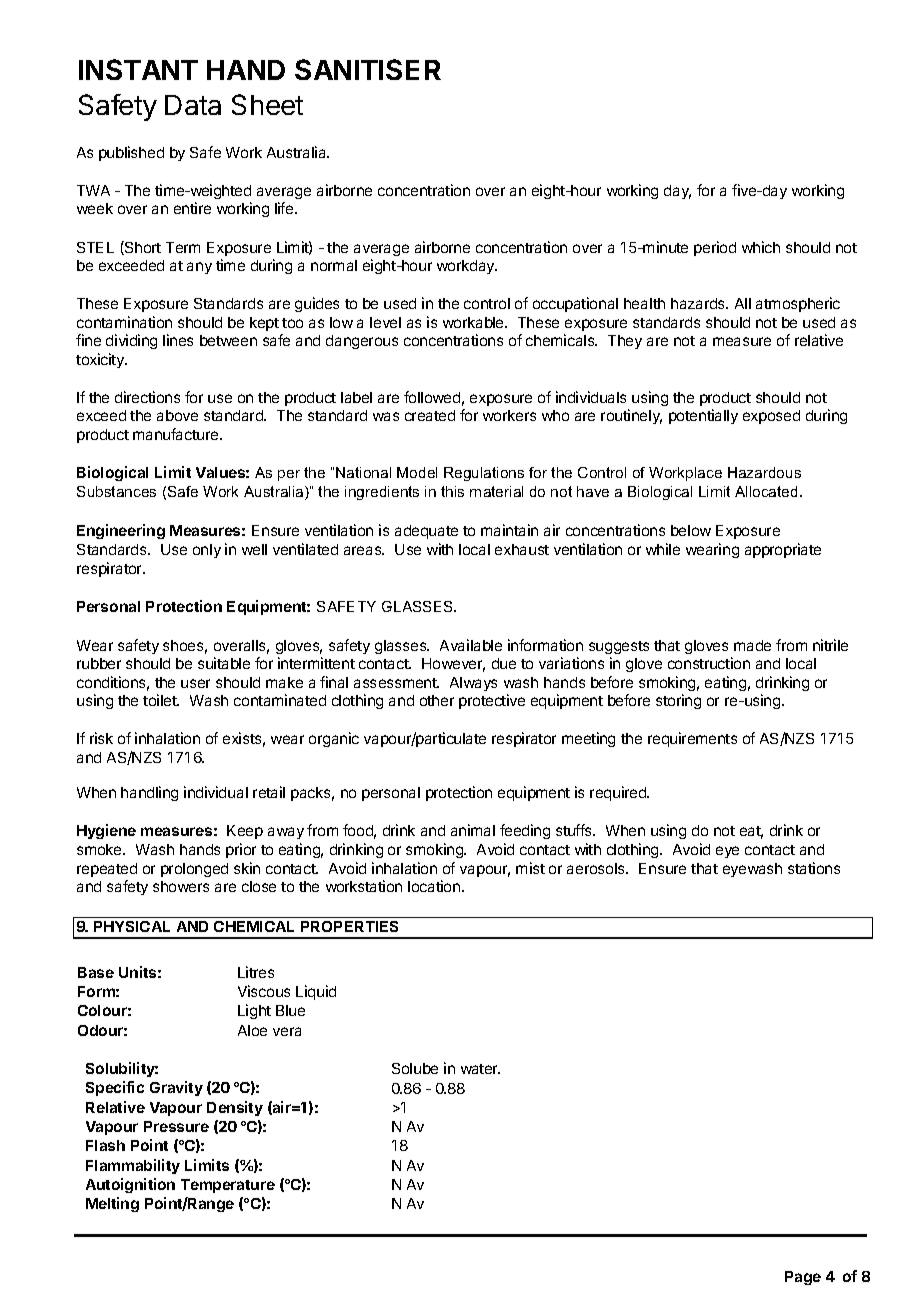 This screenshot has width=924, height=1308. I want to click on Melting, so click(112, 1204).
